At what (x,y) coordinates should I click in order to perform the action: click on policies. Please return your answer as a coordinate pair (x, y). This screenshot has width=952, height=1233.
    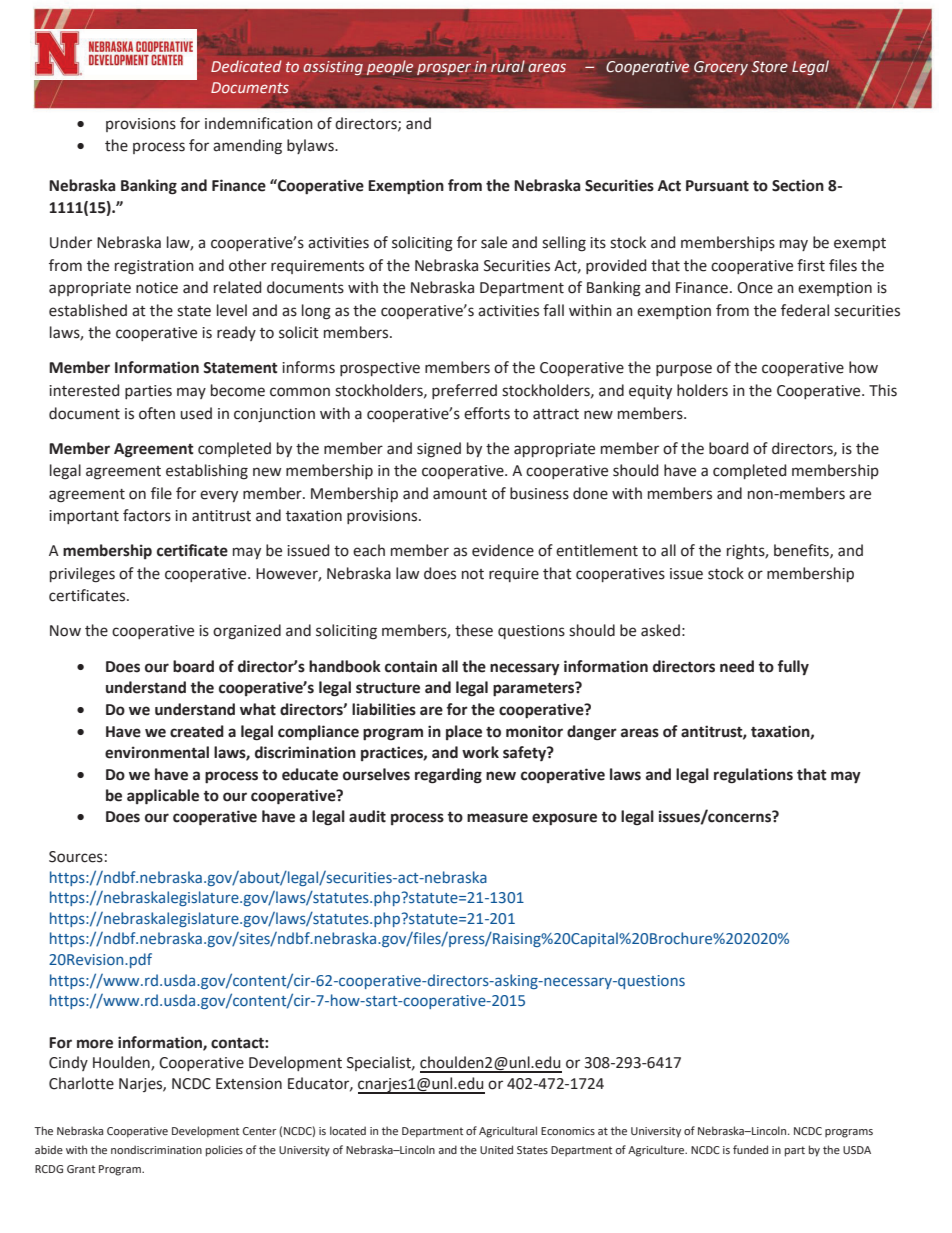
    Looking at the image, I should click on (224, 1151).
